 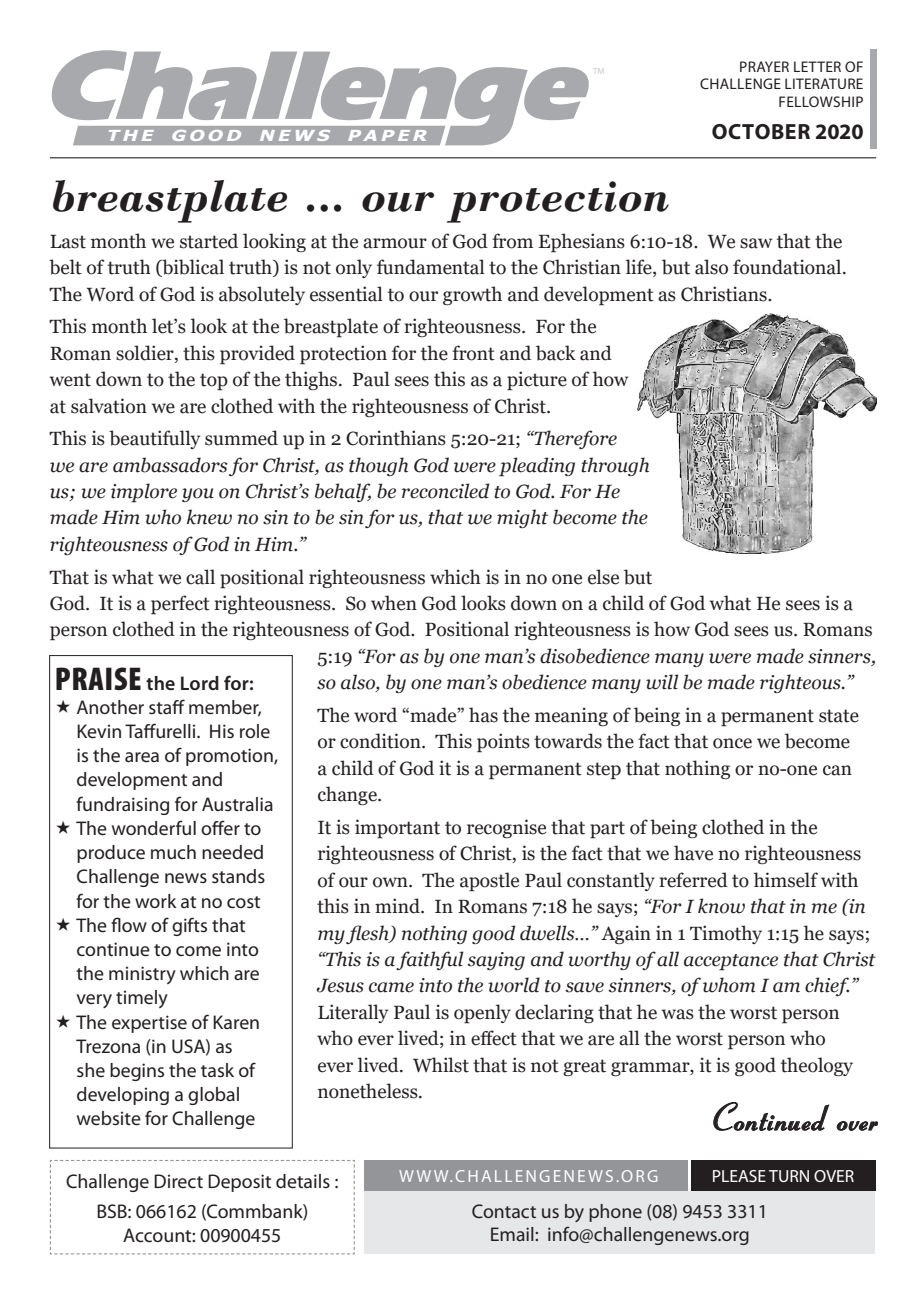 What do you see at coordinates (146, 353) in the screenshot?
I see `soldier` at bounding box center [146, 353].
